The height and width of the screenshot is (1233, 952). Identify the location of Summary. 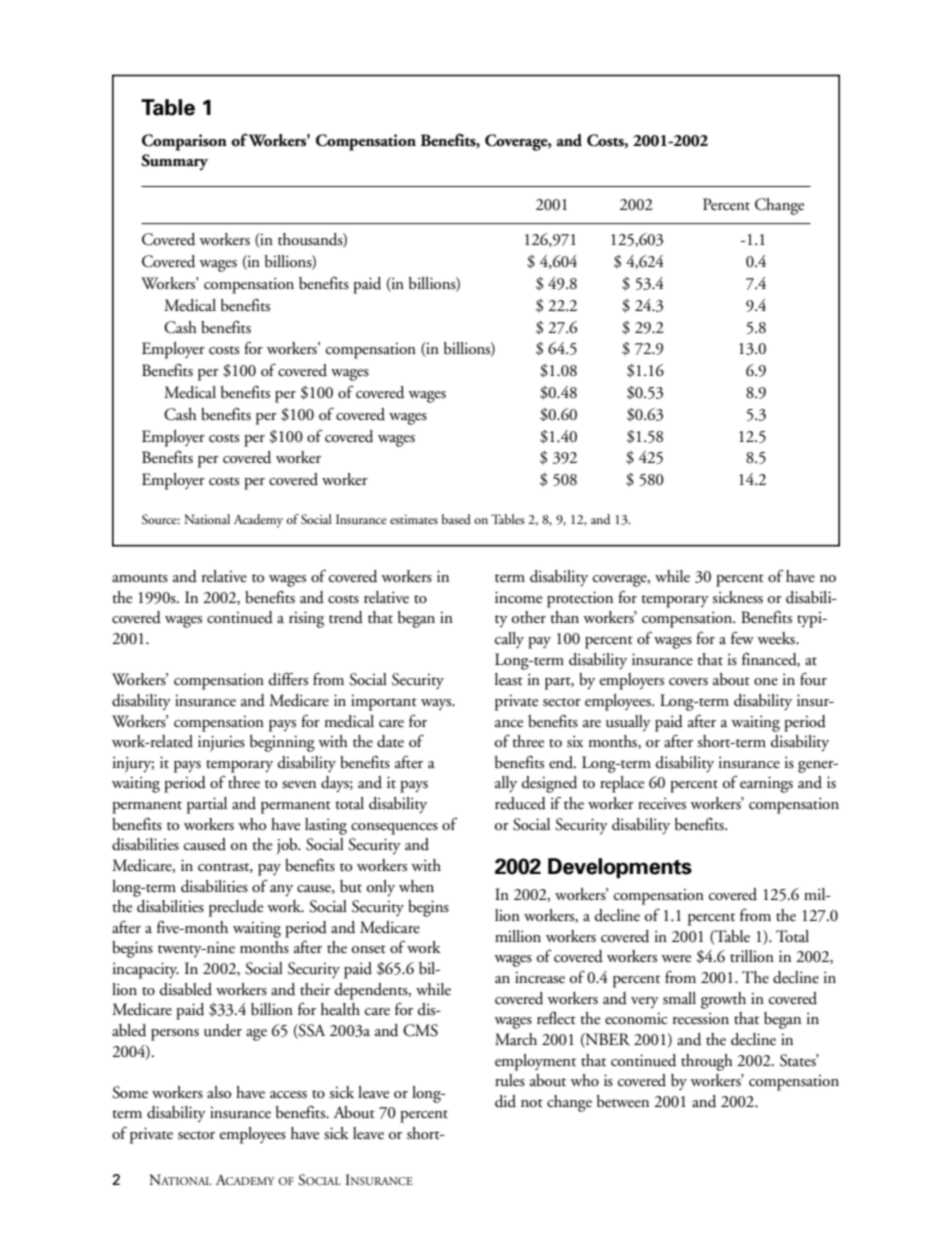
(174, 162).
